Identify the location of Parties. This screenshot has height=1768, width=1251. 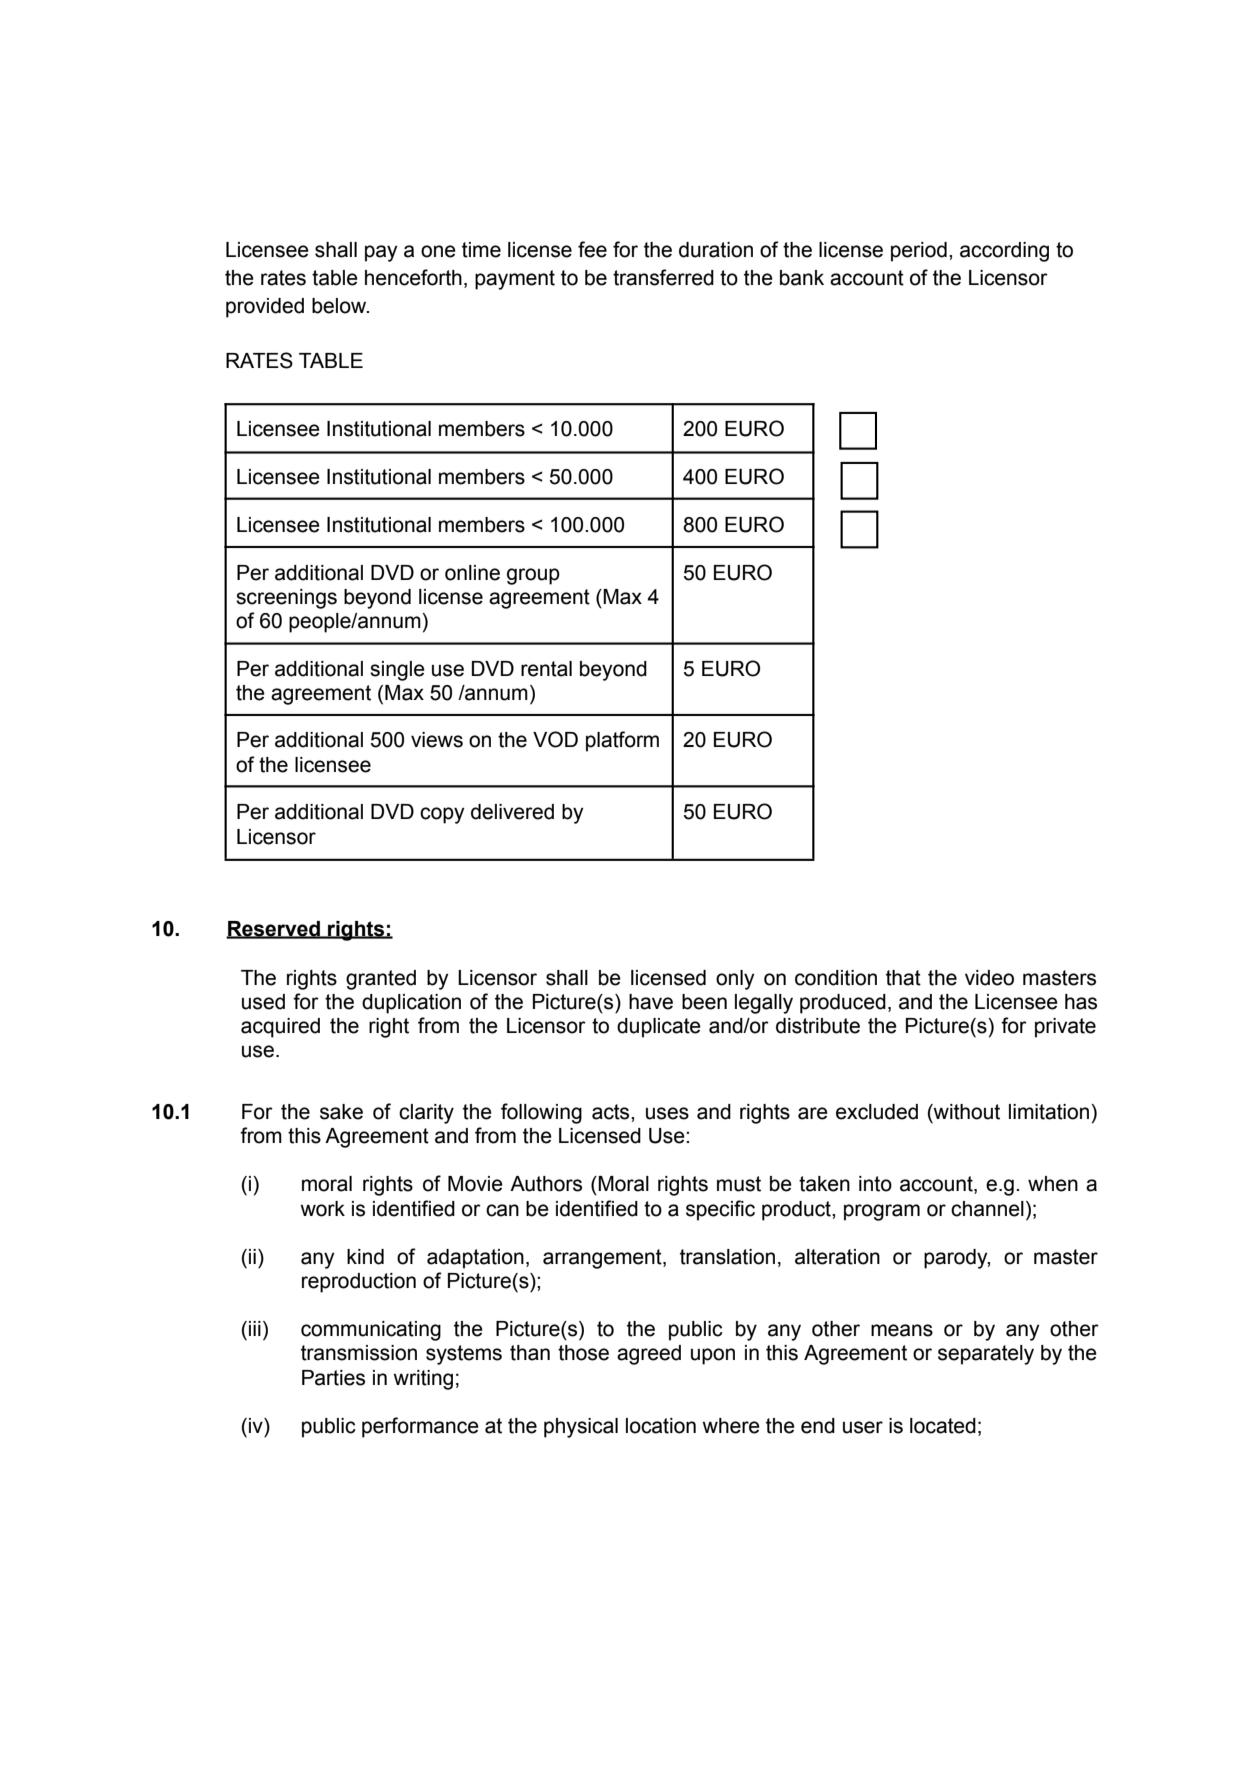
(333, 1378).
